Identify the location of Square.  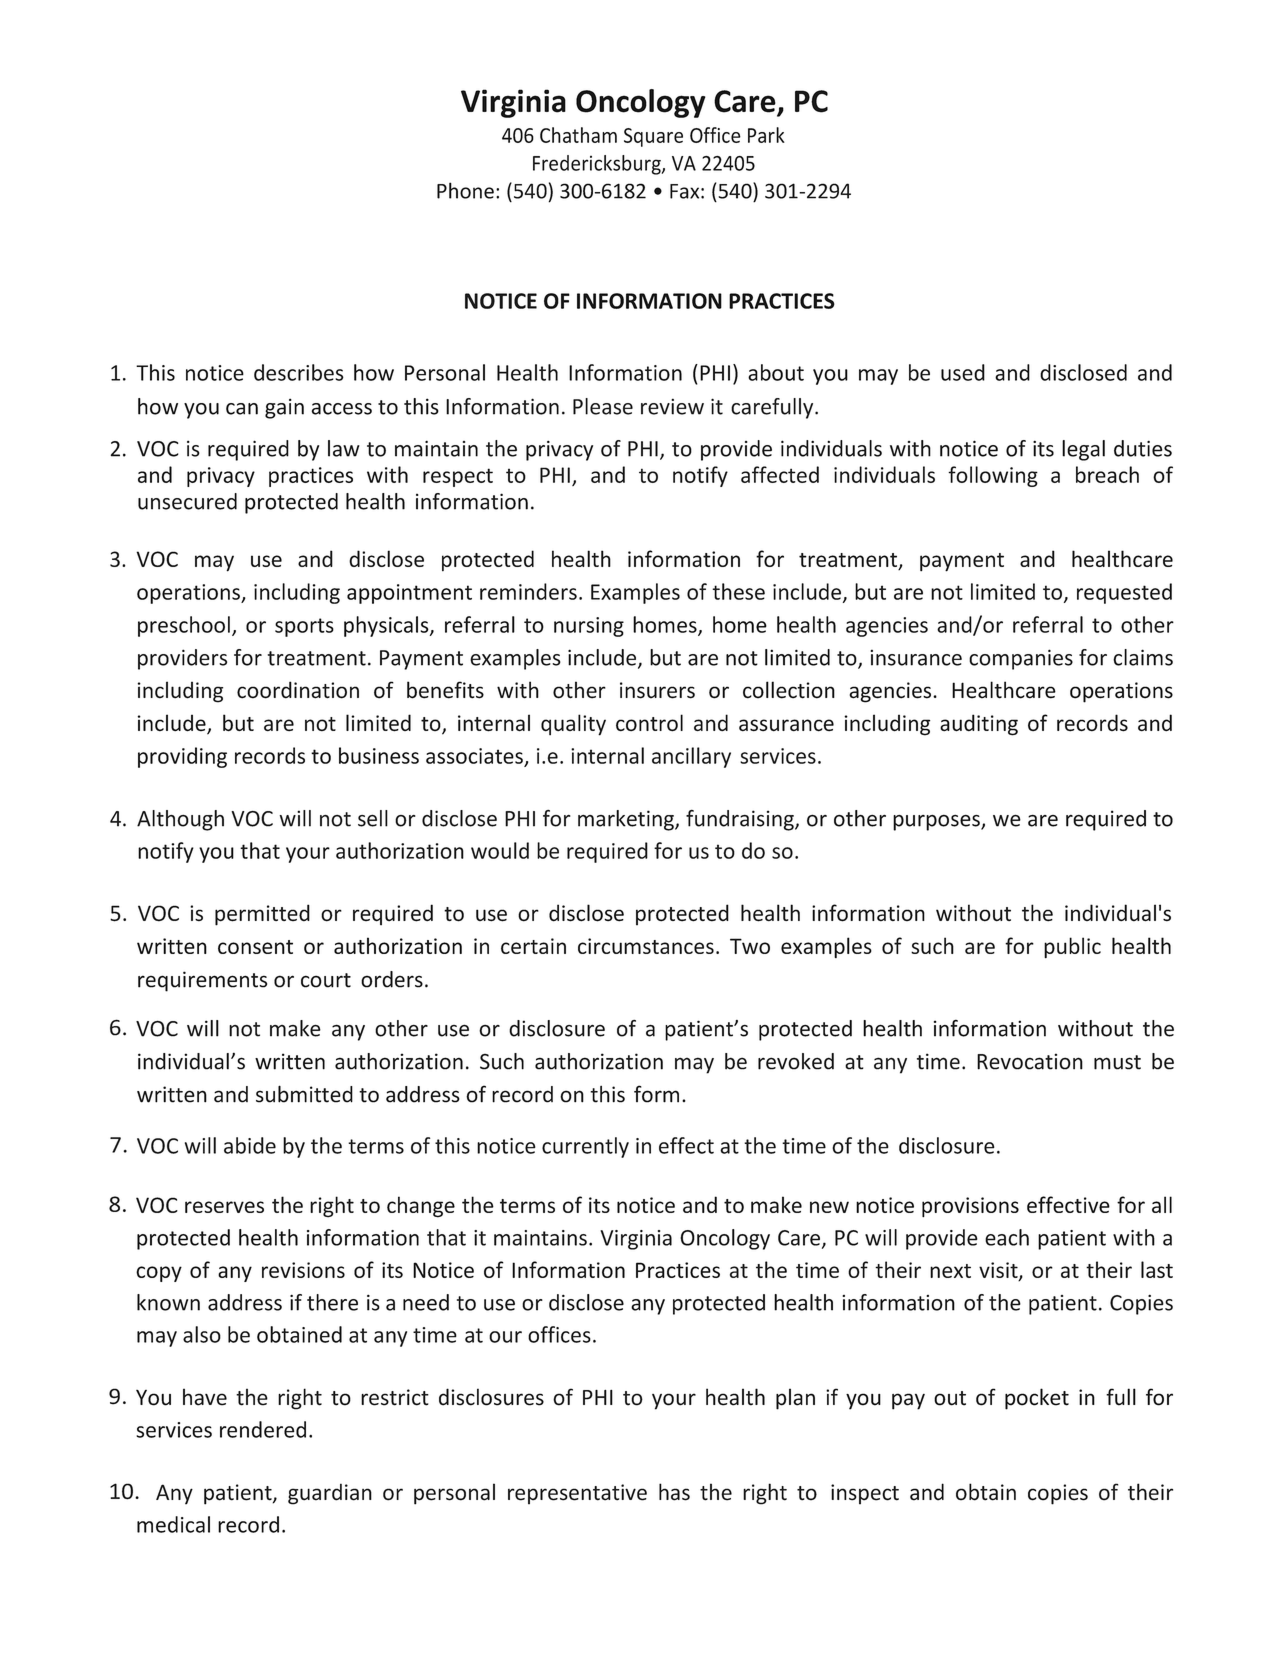
(653, 137).
